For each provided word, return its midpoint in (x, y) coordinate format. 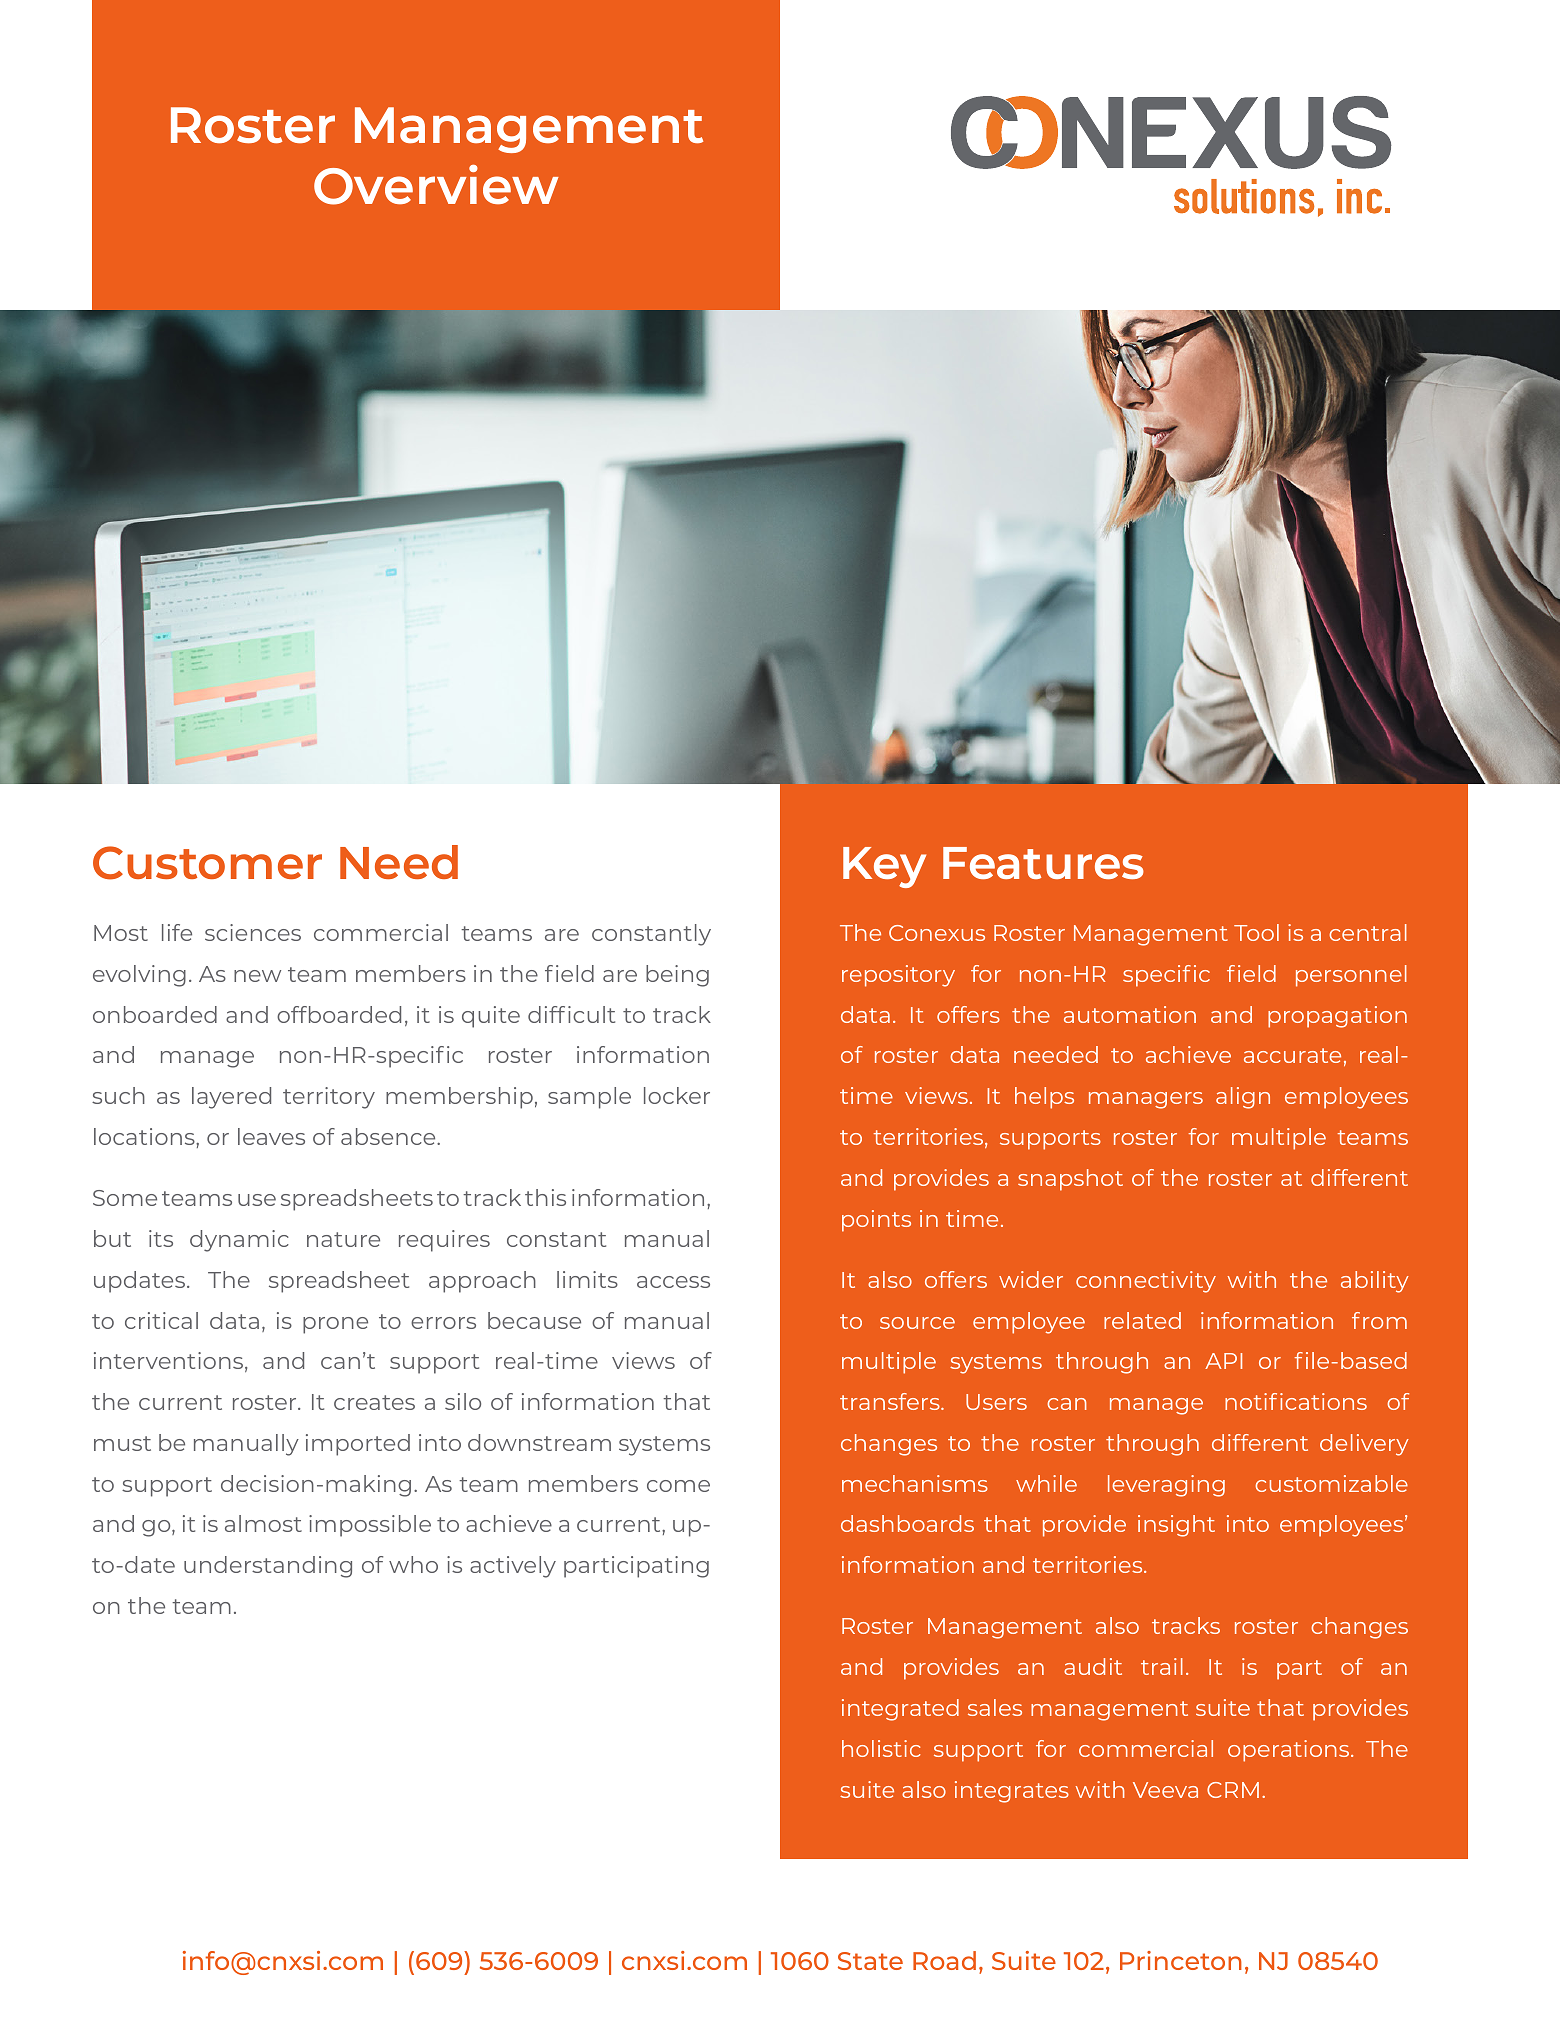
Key (884, 867)
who (413, 1564)
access (673, 1282)
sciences (253, 932)
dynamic (239, 1241)
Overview (436, 185)
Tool (1256, 932)
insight (1176, 1526)
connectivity (1146, 1282)
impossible (370, 1526)
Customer (207, 863)
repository (898, 976)
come (678, 1486)
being (677, 976)
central (1368, 932)
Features (1043, 863)
